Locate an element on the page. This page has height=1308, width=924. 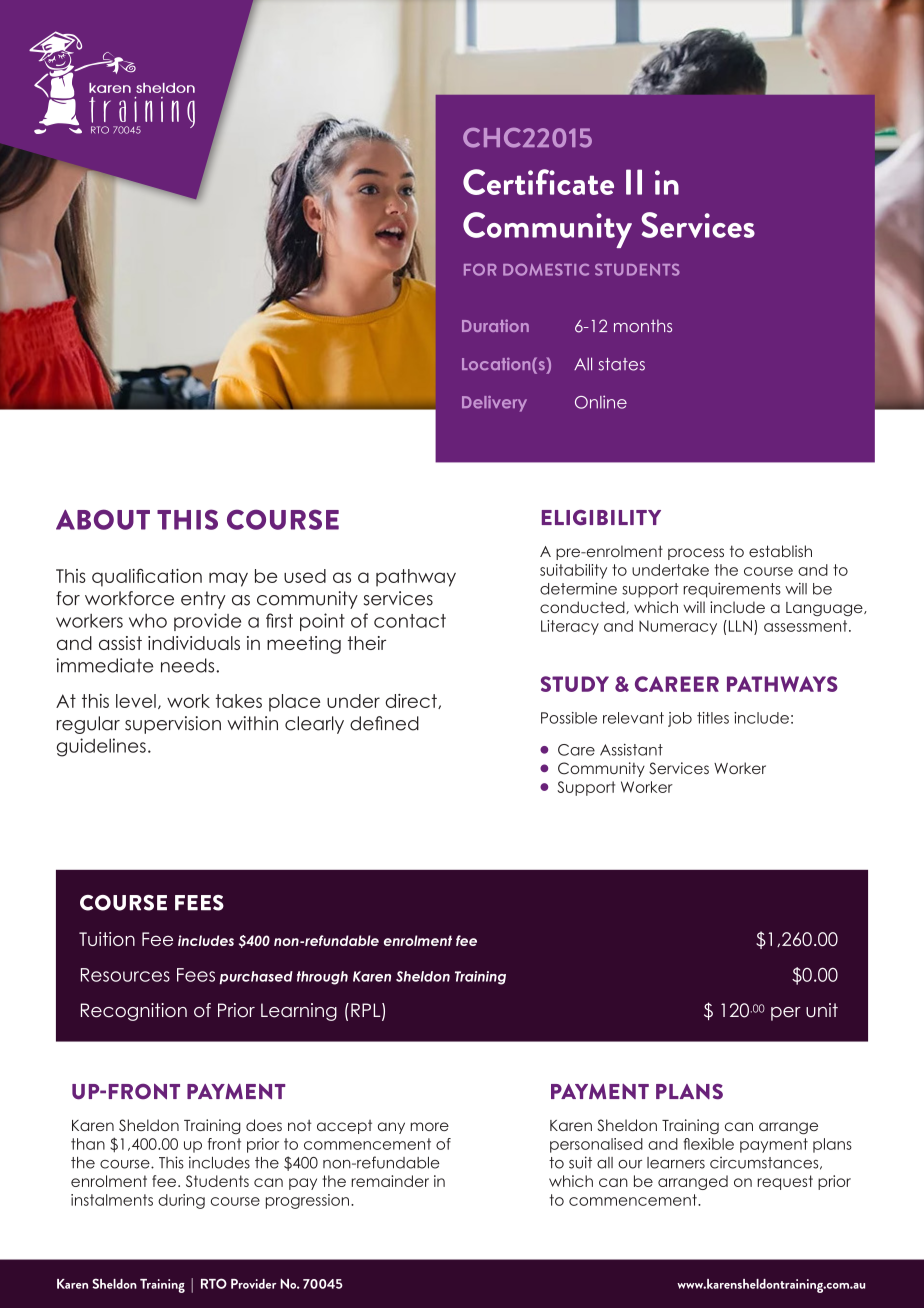
titles is located at coordinates (713, 718).
